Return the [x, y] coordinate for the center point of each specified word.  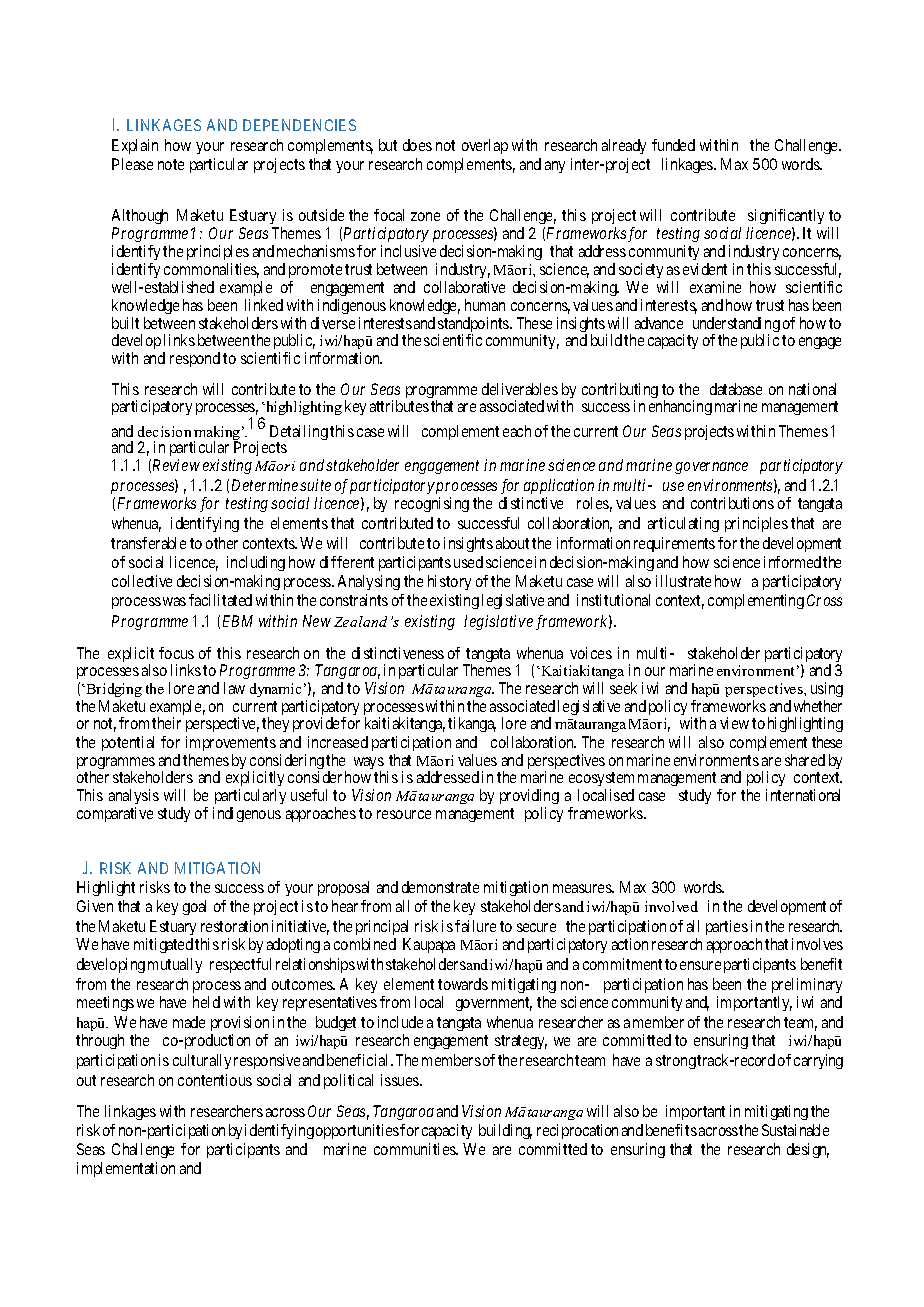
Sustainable [795, 1130]
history [449, 582]
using [827, 689]
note [171, 164]
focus [176, 653]
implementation [126, 1169]
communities [416, 1149]
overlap [485, 146]
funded [673, 145]
